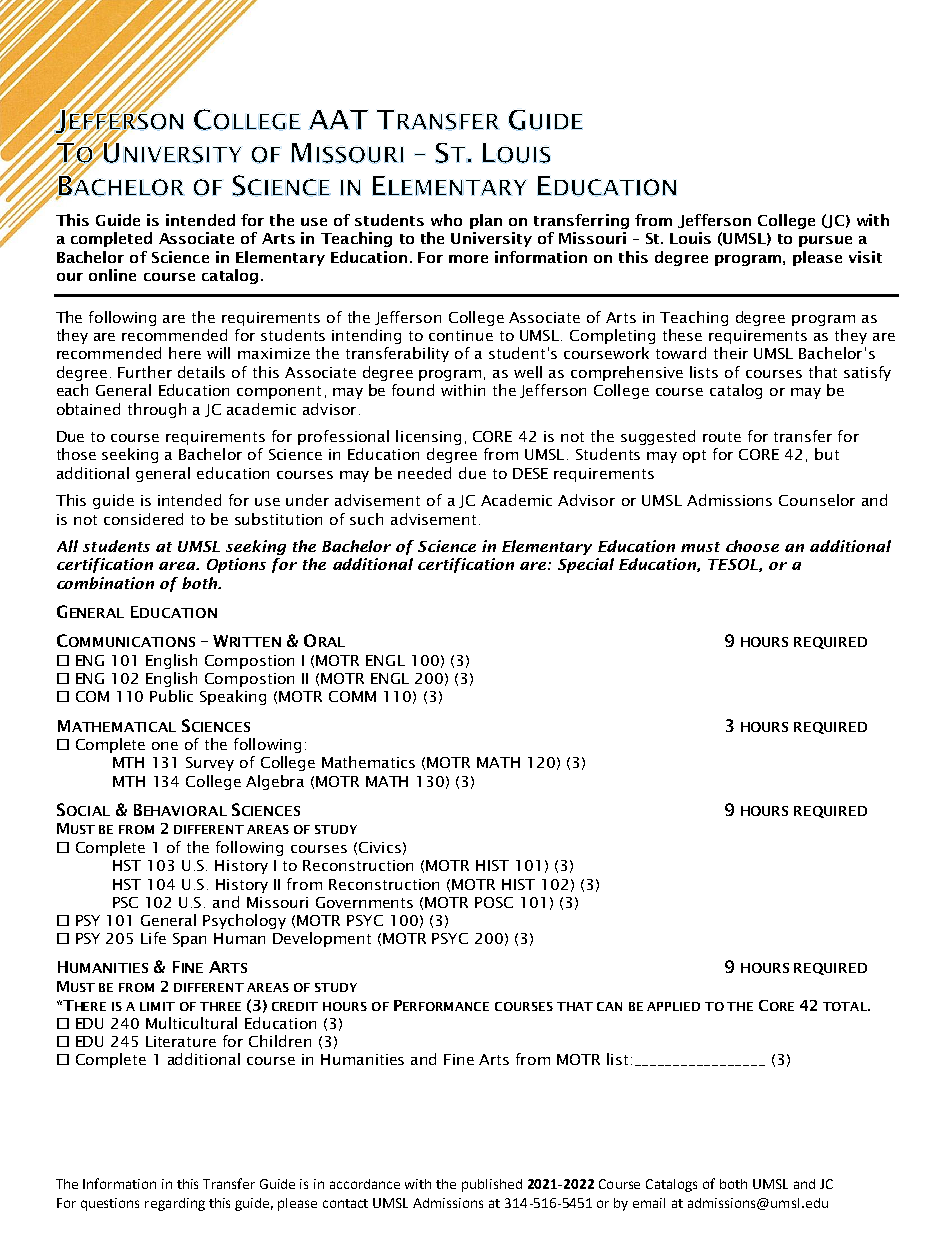 The width and height of the screenshot is (952, 1233). I want to click on regarding, so click(175, 1204).
